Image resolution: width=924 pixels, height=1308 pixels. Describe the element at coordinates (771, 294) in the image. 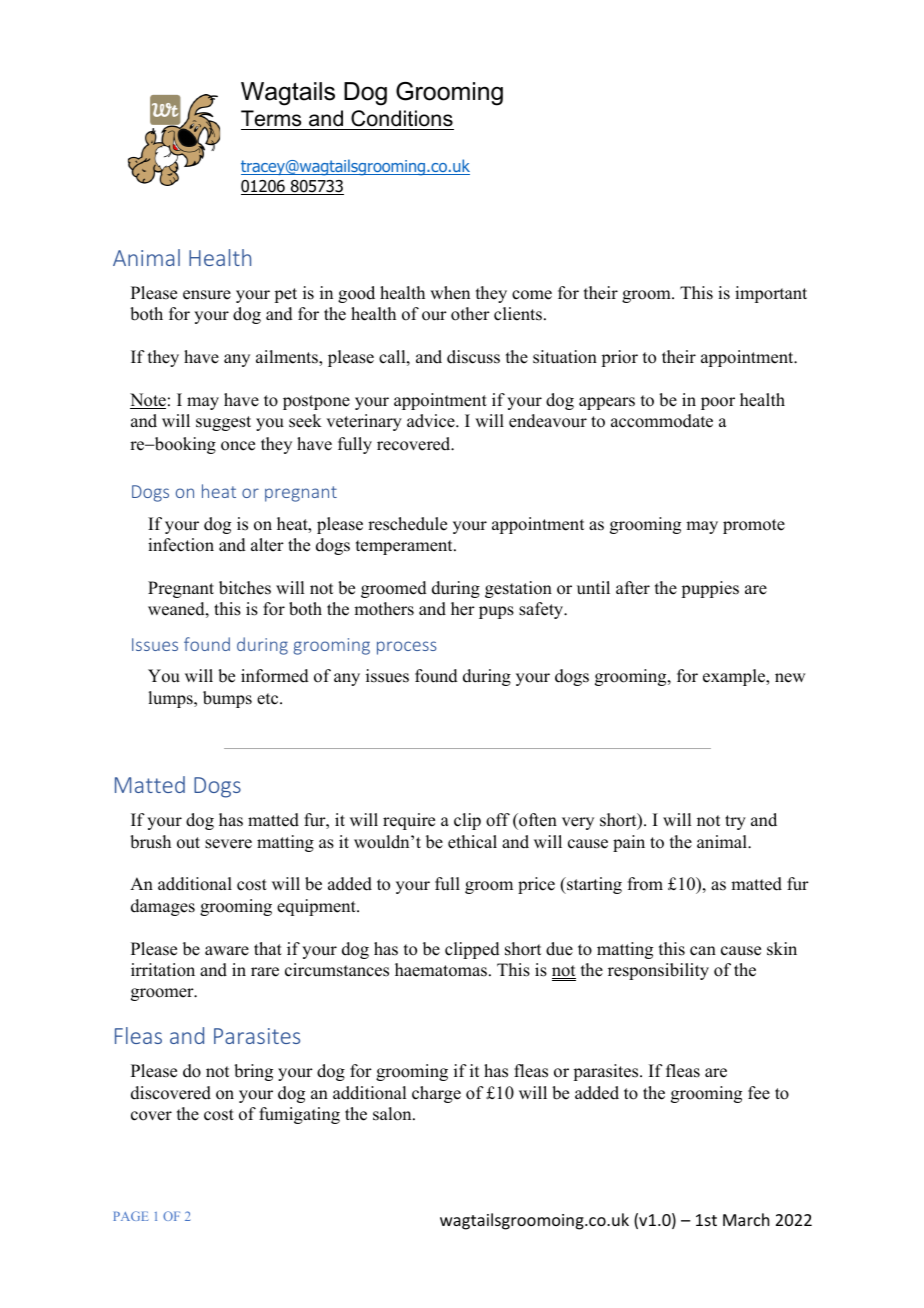

I see `important` at that location.
